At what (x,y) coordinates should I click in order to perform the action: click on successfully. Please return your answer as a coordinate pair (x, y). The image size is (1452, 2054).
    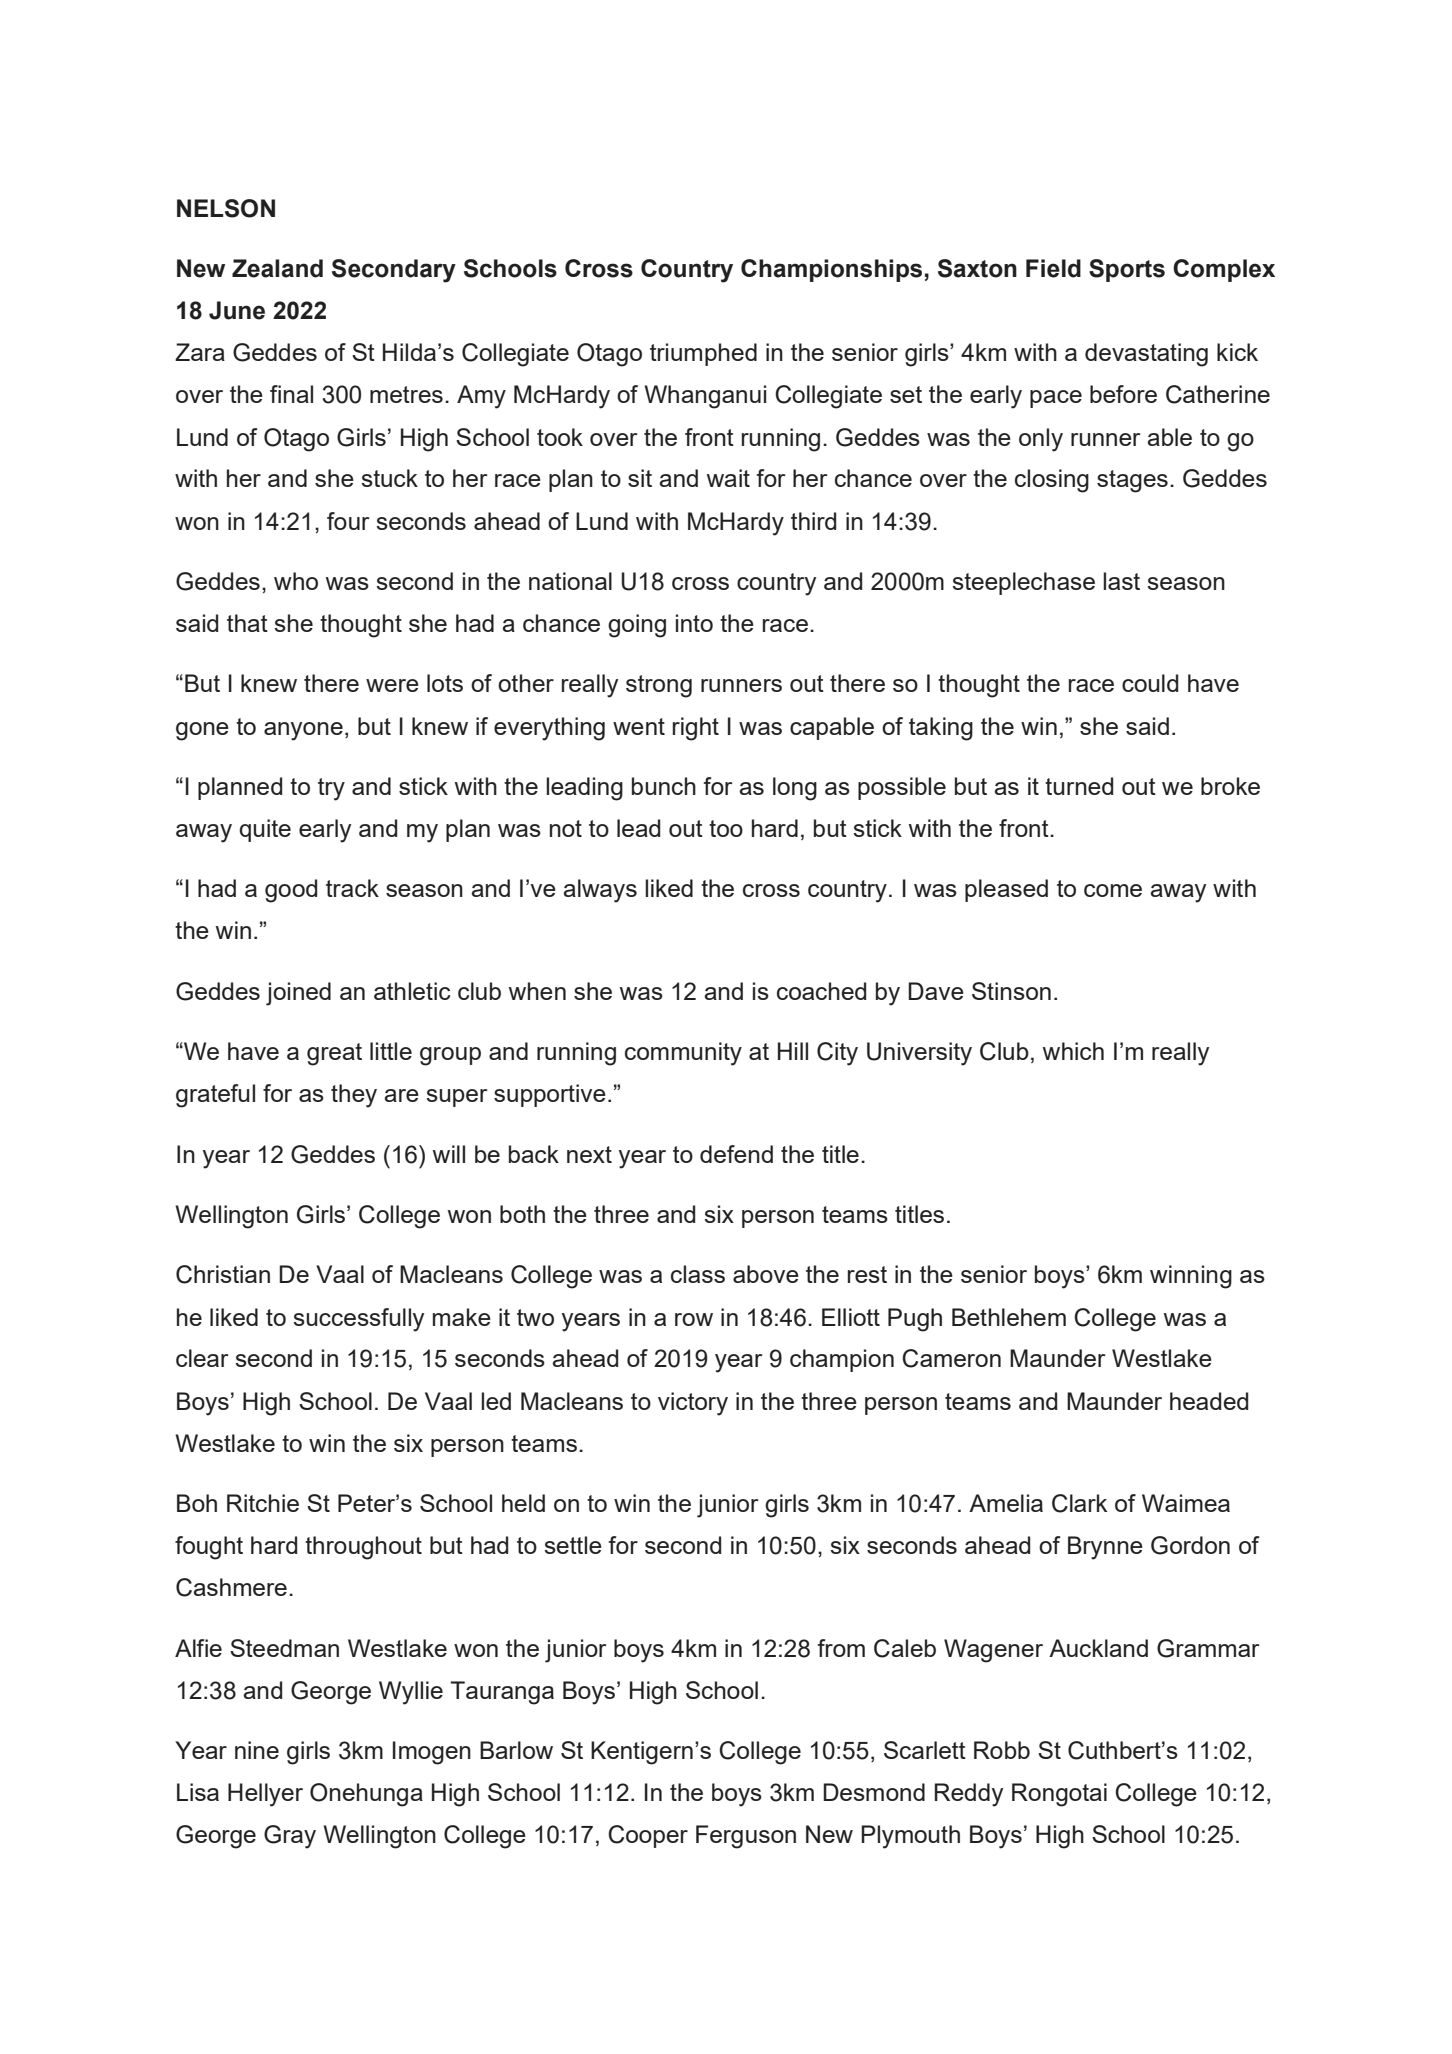
    Looking at the image, I should click on (358, 1320).
